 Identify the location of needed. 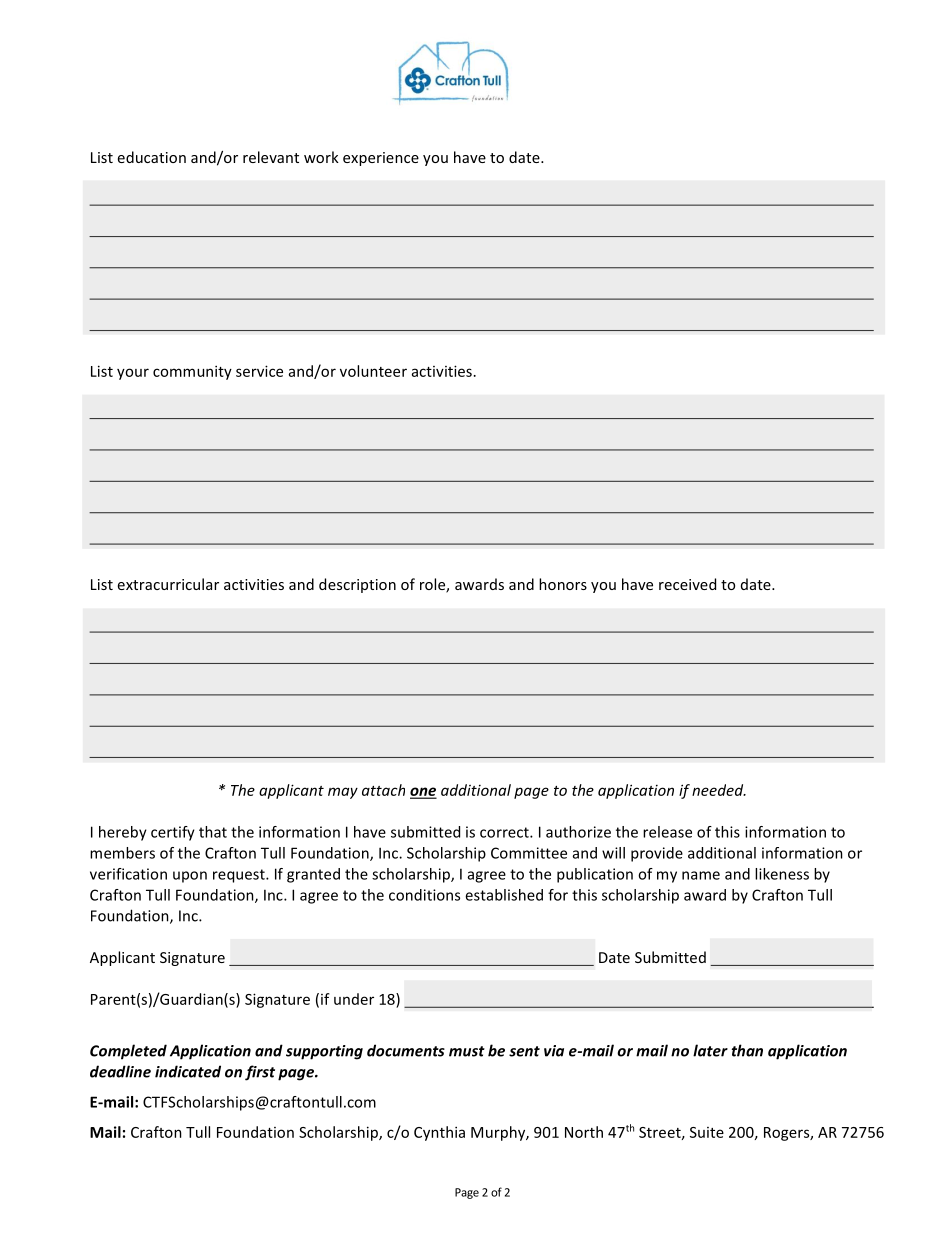
(719, 790).
